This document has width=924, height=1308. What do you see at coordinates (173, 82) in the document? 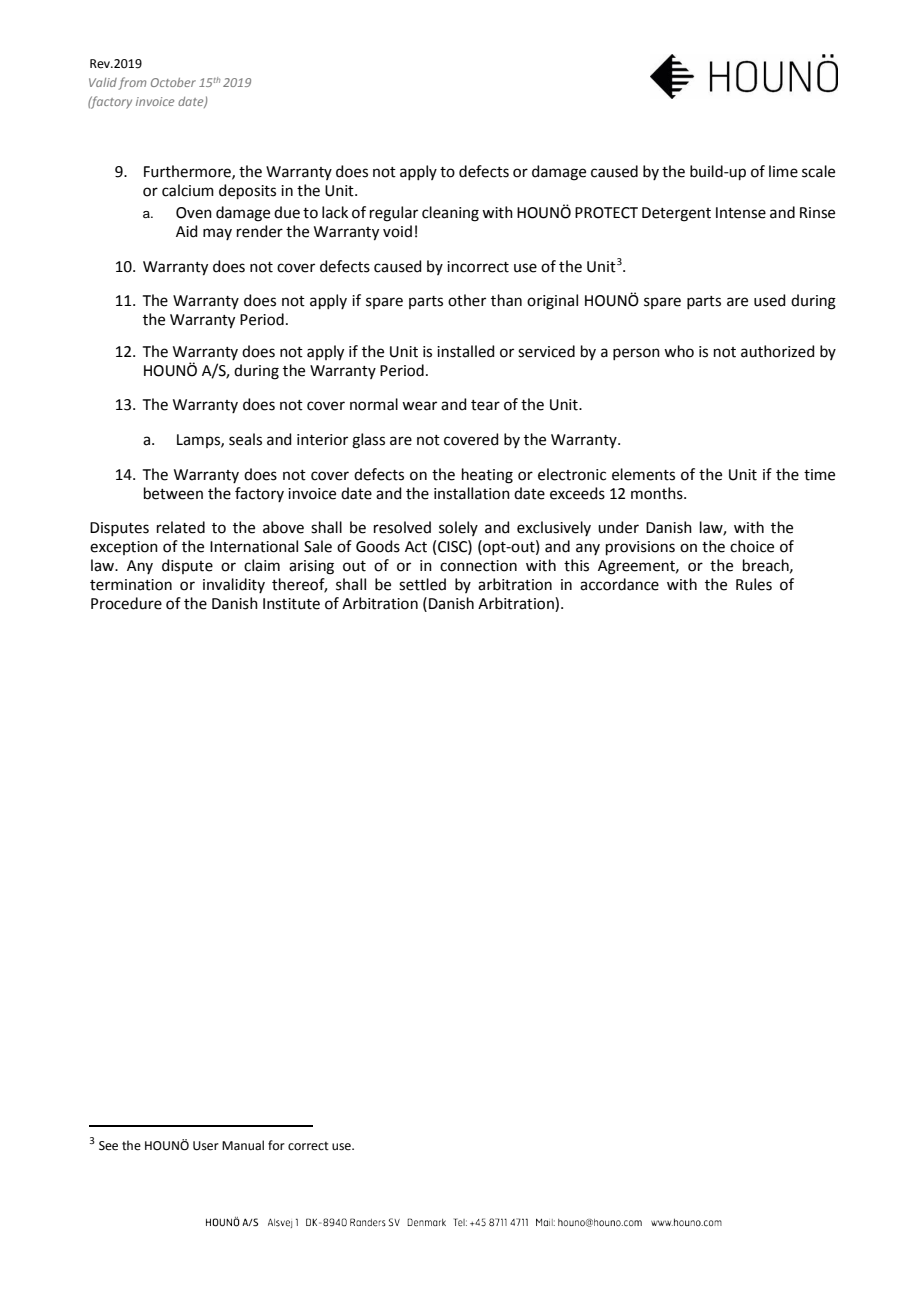
I see `October` at bounding box center [173, 82].
